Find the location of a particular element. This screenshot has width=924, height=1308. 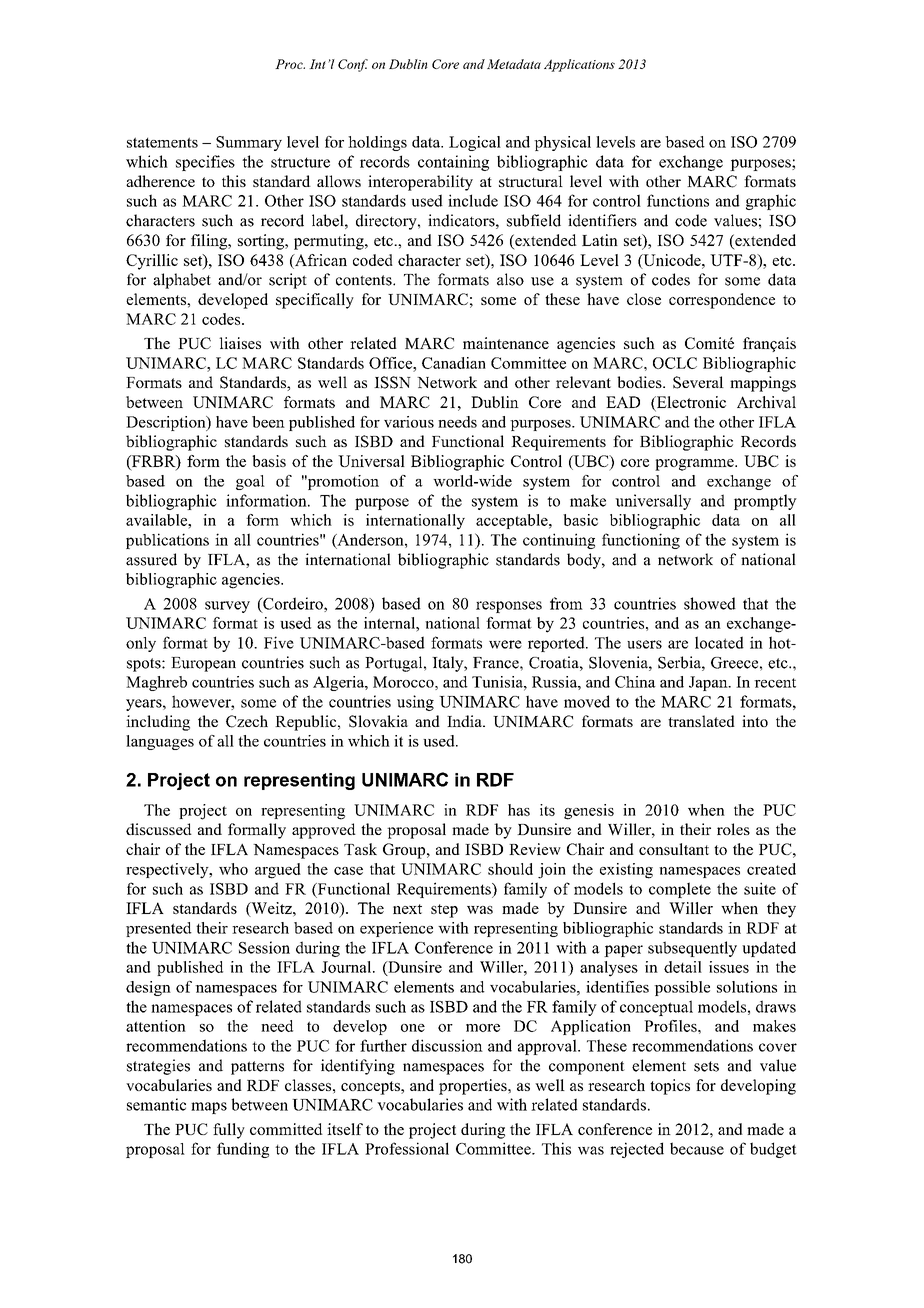

fully is located at coordinates (229, 1131).
